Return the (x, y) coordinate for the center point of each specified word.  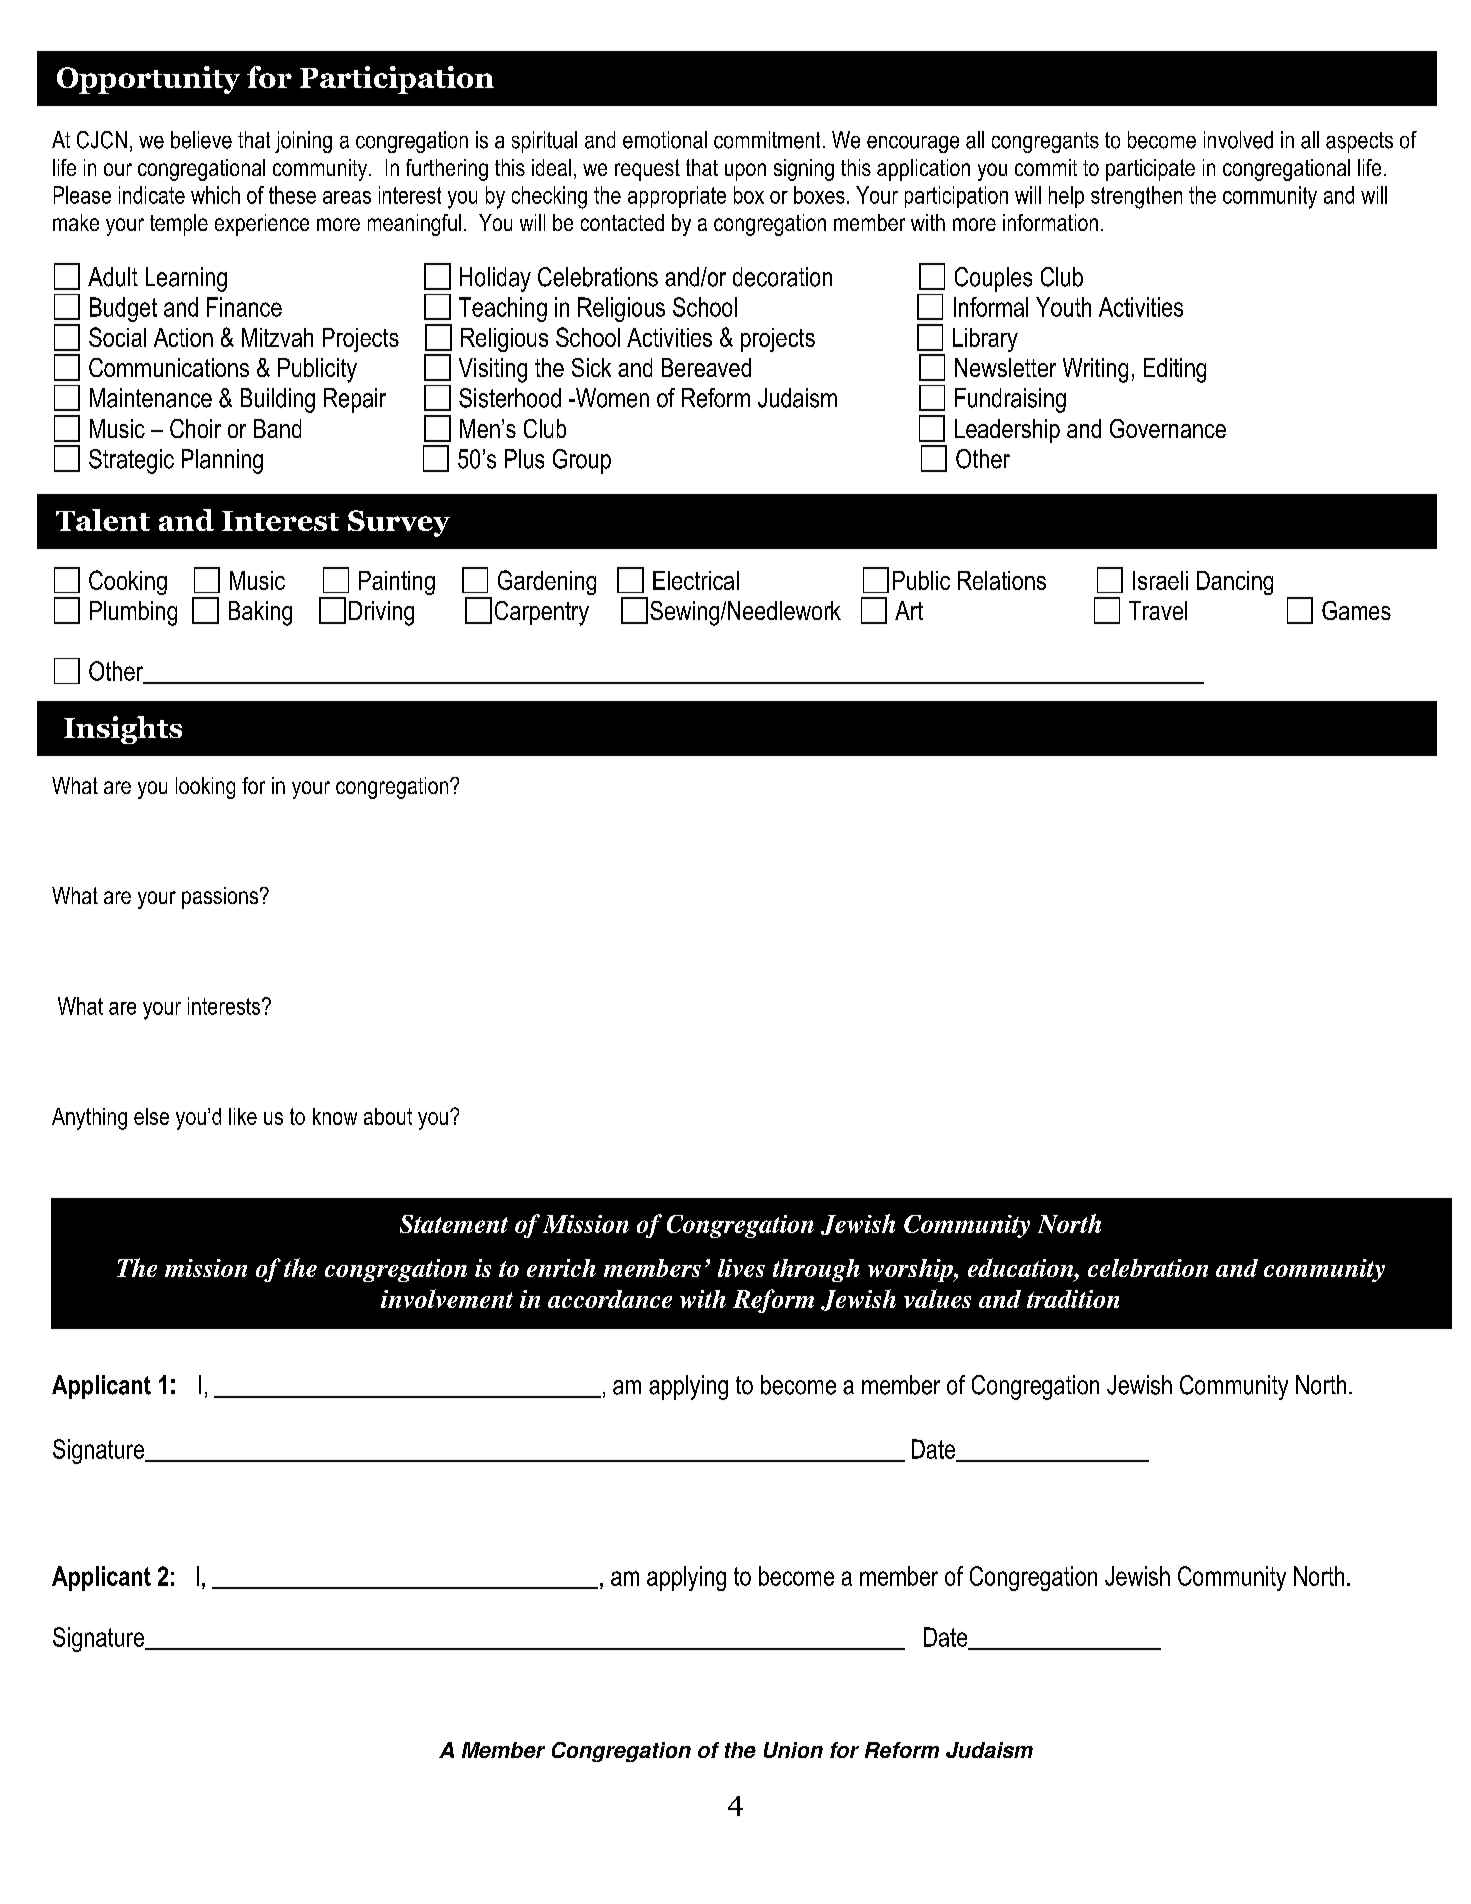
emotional (665, 140)
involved (1238, 140)
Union (793, 1750)
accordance (610, 1299)
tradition (1073, 1299)
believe (201, 140)
